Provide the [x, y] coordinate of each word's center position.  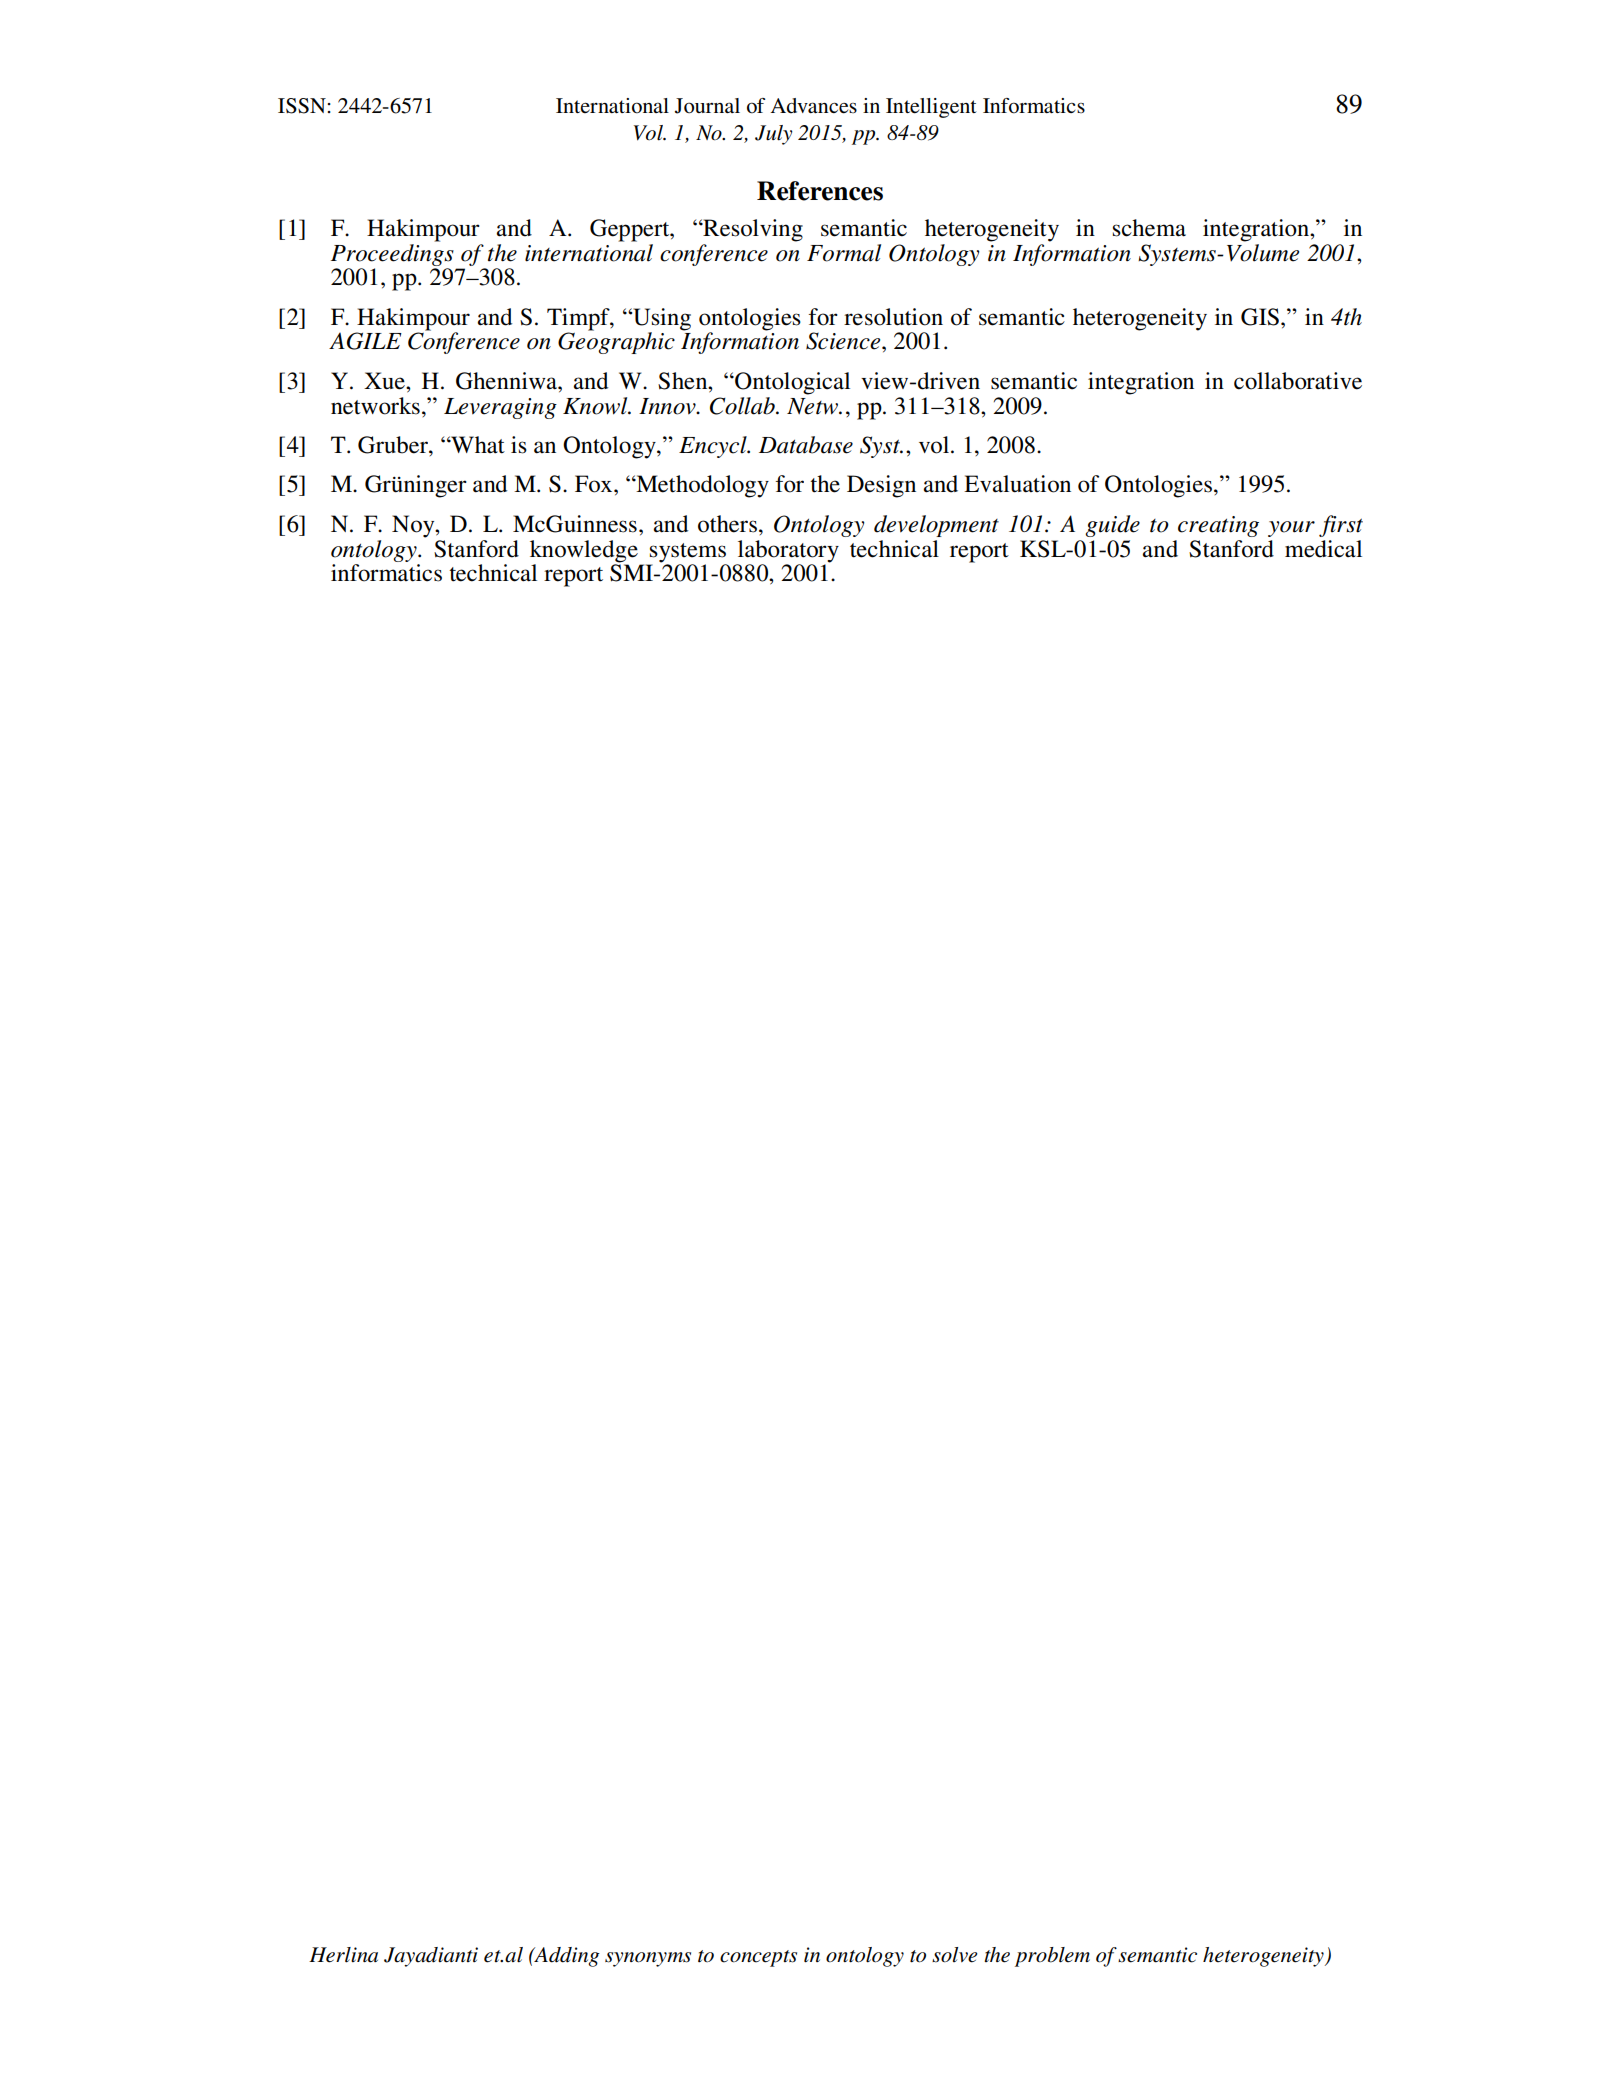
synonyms [648, 1959]
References [820, 191]
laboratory [788, 551]
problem [1052, 1957]
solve [955, 1955]
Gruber [394, 445]
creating [1218, 526]
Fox [595, 484]
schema [1149, 228]
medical [1323, 549]
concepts [758, 1958]
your [1291, 529]
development [936, 526]
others [727, 524]
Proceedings [392, 253]
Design [881, 486]
